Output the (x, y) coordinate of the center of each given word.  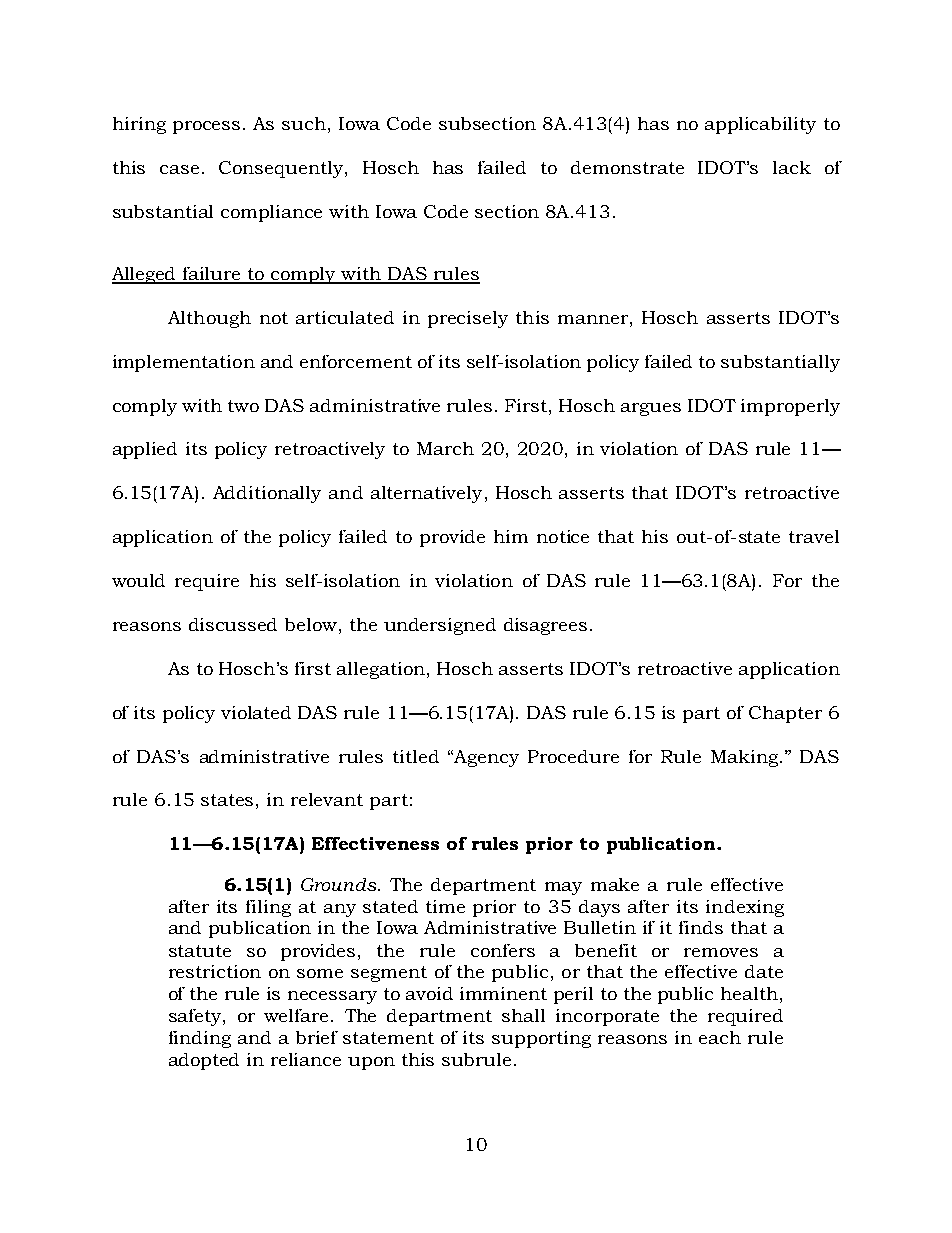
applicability (760, 125)
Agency (485, 758)
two (243, 406)
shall (523, 1015)
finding (200, 1039)
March (445, 448)
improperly (790, 407)
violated (256, 712)
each (720, 1037)
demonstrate (627, 167)
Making (746, 758)
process (206, 127)
